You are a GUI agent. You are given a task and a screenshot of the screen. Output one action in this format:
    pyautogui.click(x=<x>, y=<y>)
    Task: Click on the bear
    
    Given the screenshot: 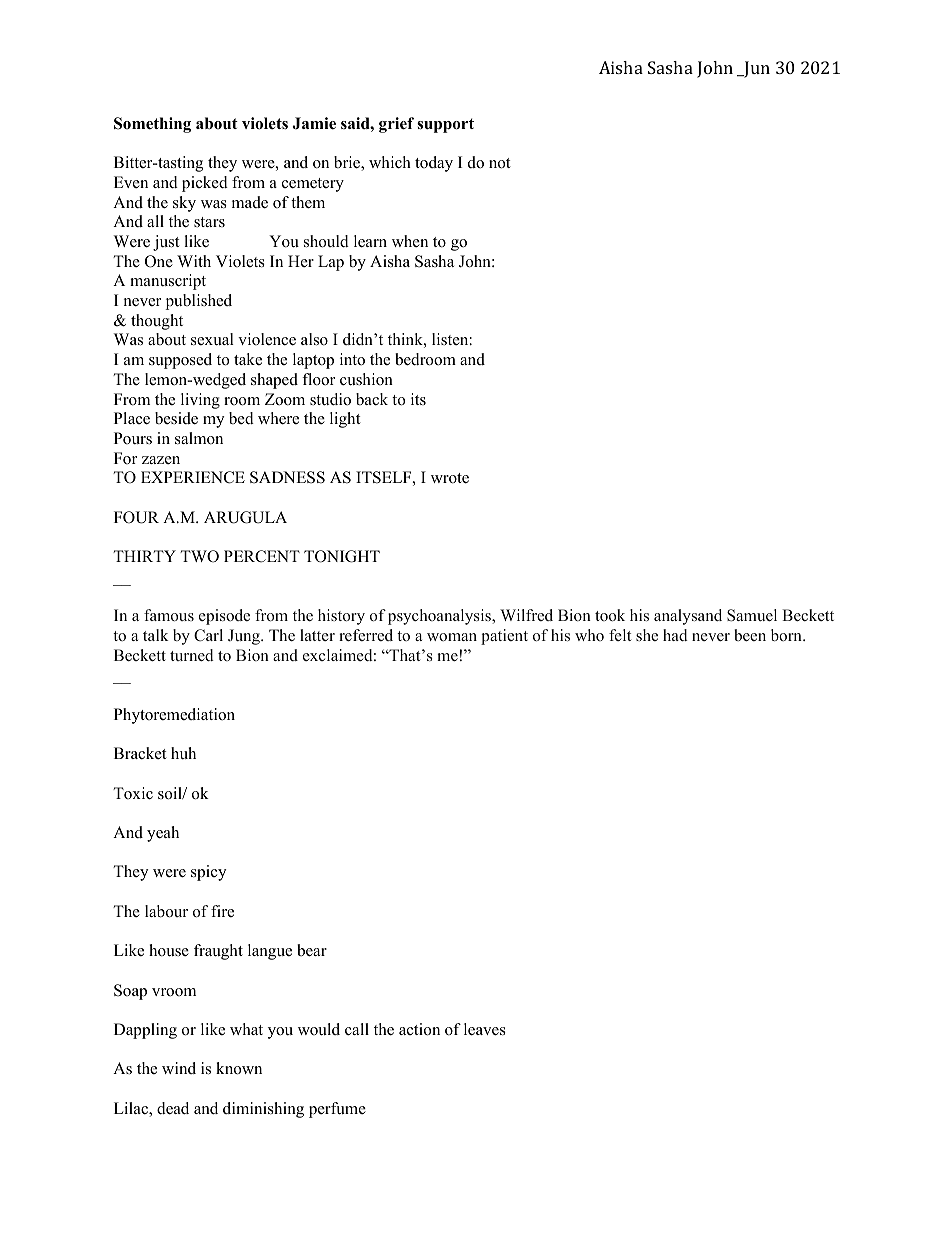 What is the action you would take?
    pyautogui.click(x=312, y=950)
